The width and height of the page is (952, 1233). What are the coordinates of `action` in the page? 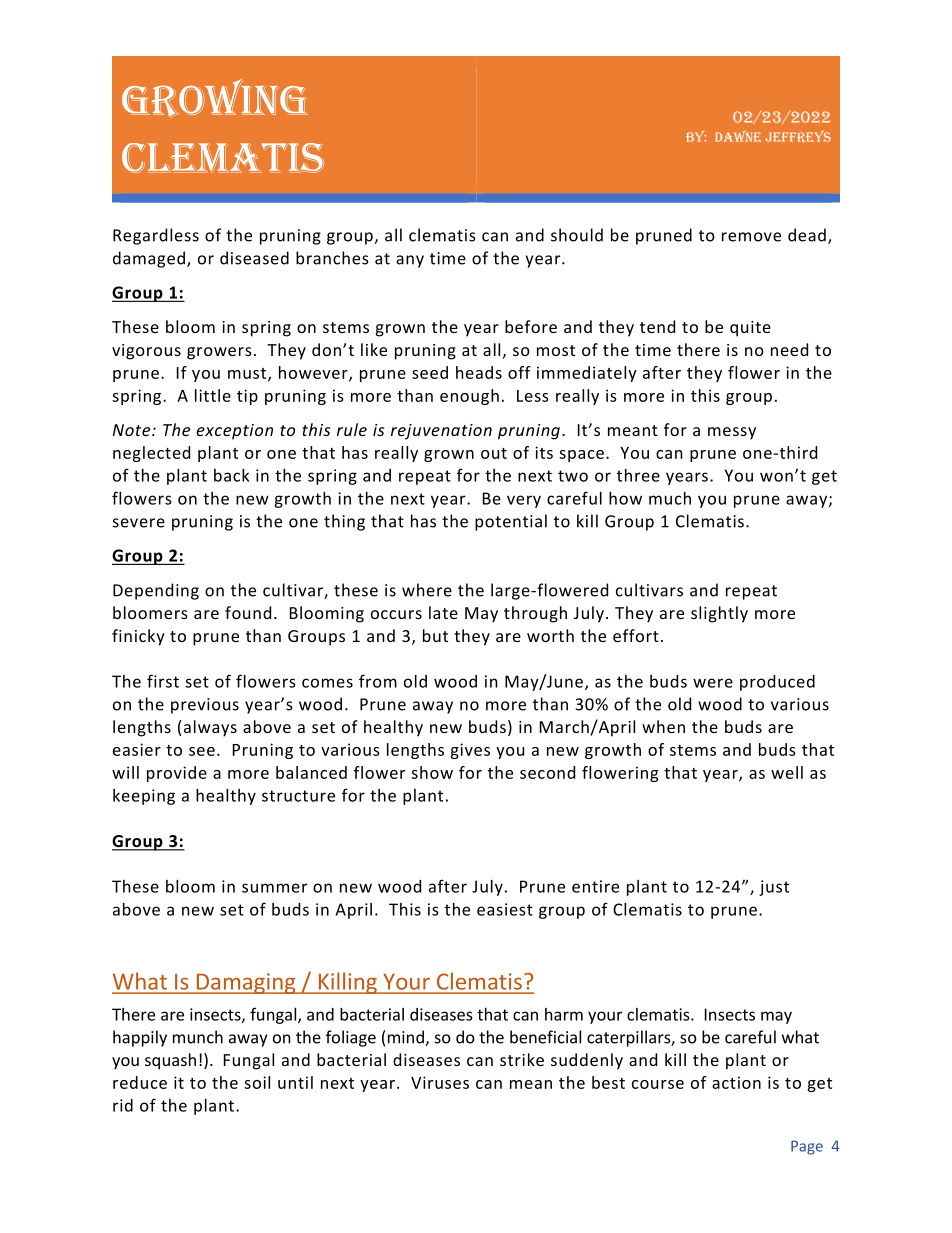 It's located at (736, 1082).
